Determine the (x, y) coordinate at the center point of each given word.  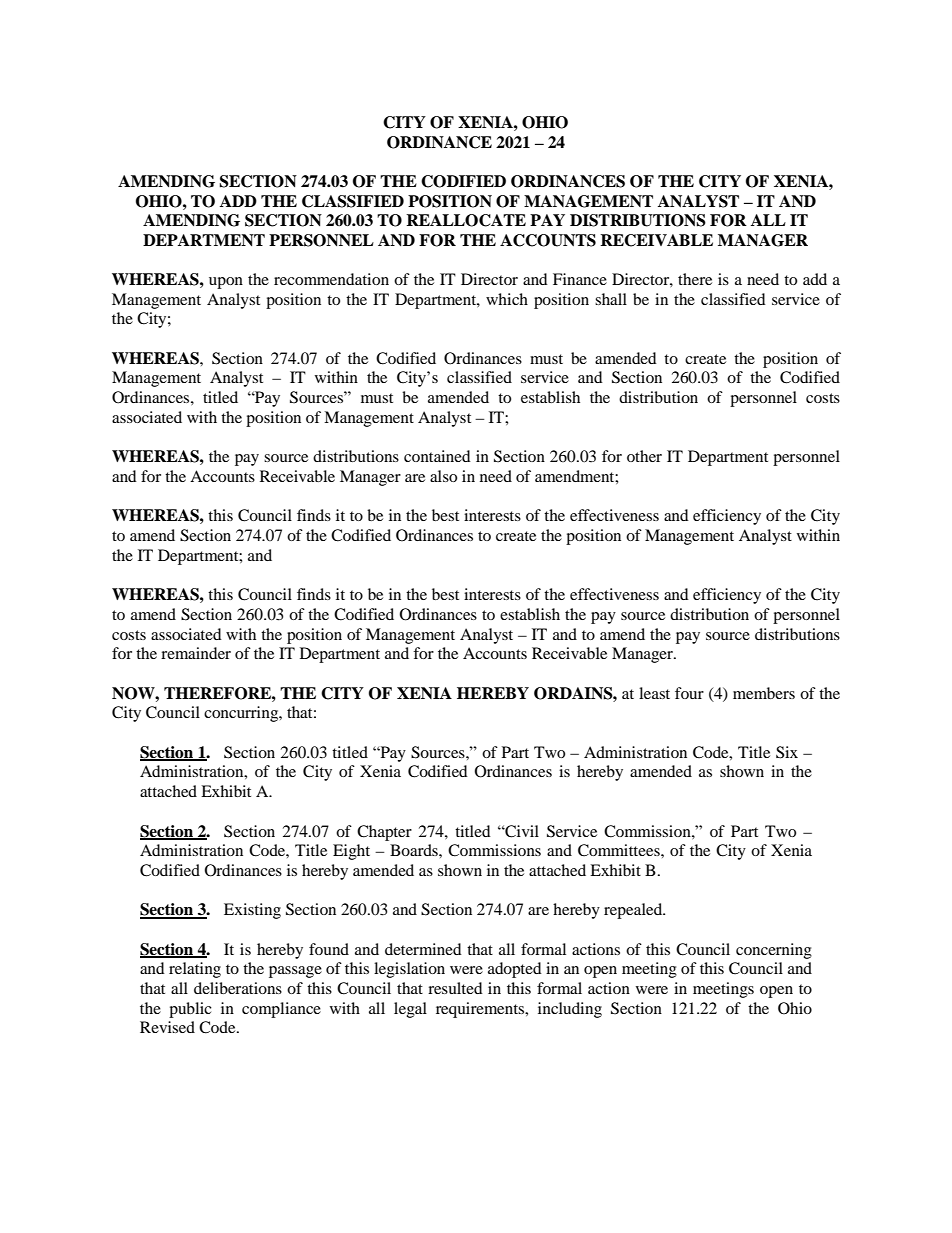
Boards (415, 850)
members (764, 693)
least (654, 693)
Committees (620, 850)
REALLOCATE (466, 220)
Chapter (384, 833)
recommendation (331, 279)
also (443, 476)
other (644, 456)
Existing (252, 911)
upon (226, 283)
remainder (196, 653)
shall (611, 299)
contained (437, 456)
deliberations (238, 988)
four (689, 693)
